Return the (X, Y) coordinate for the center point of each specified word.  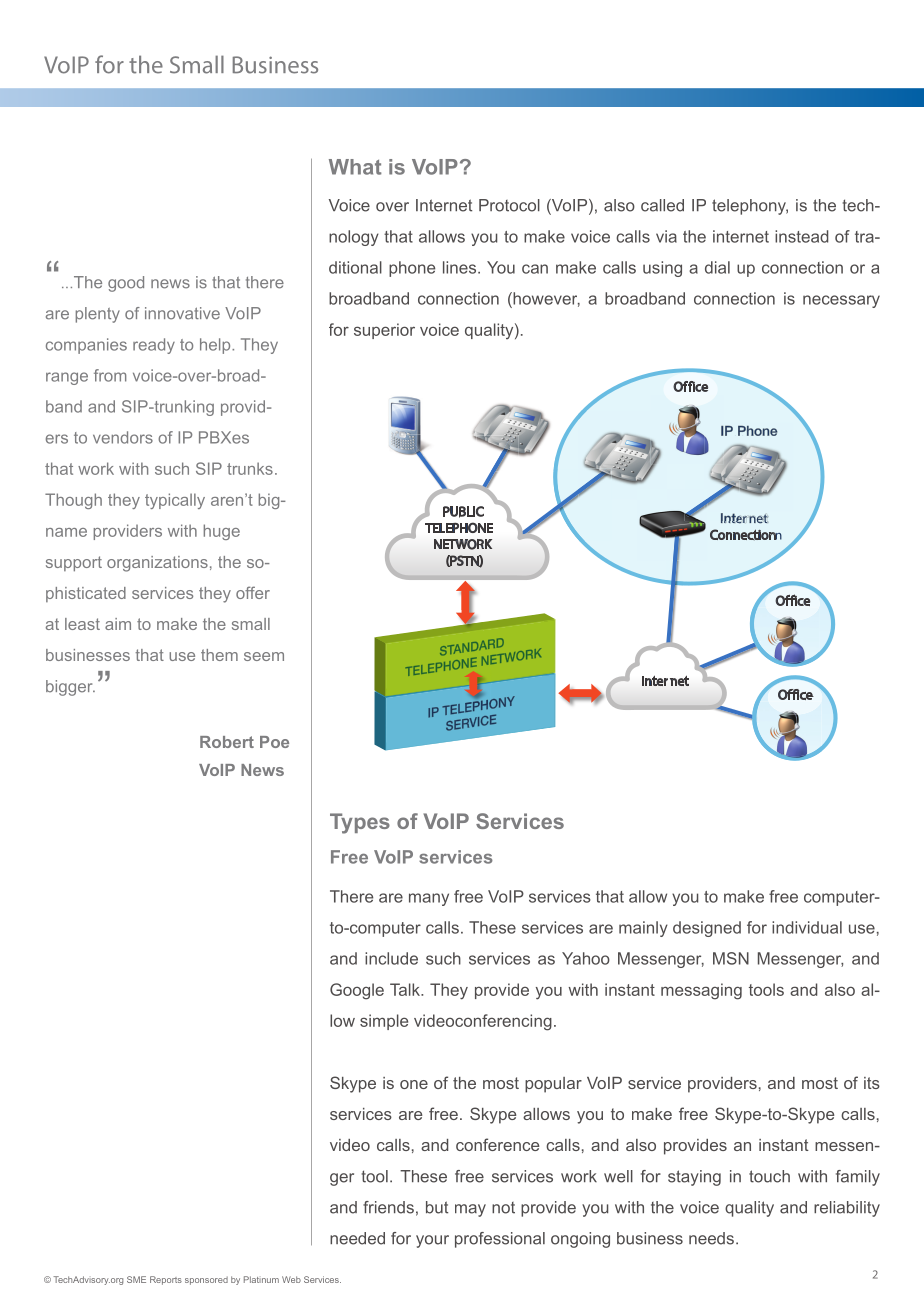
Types (360, 823)
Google (357, 991)
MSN (731, 958)
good (126, 284)
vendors (123, 437)
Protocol (509, 205)
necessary (841, 301)
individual (807, 927)
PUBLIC (463, 512)
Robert (227, 742)
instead (801, 236)
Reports (166, 1280)
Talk (406, 989)
